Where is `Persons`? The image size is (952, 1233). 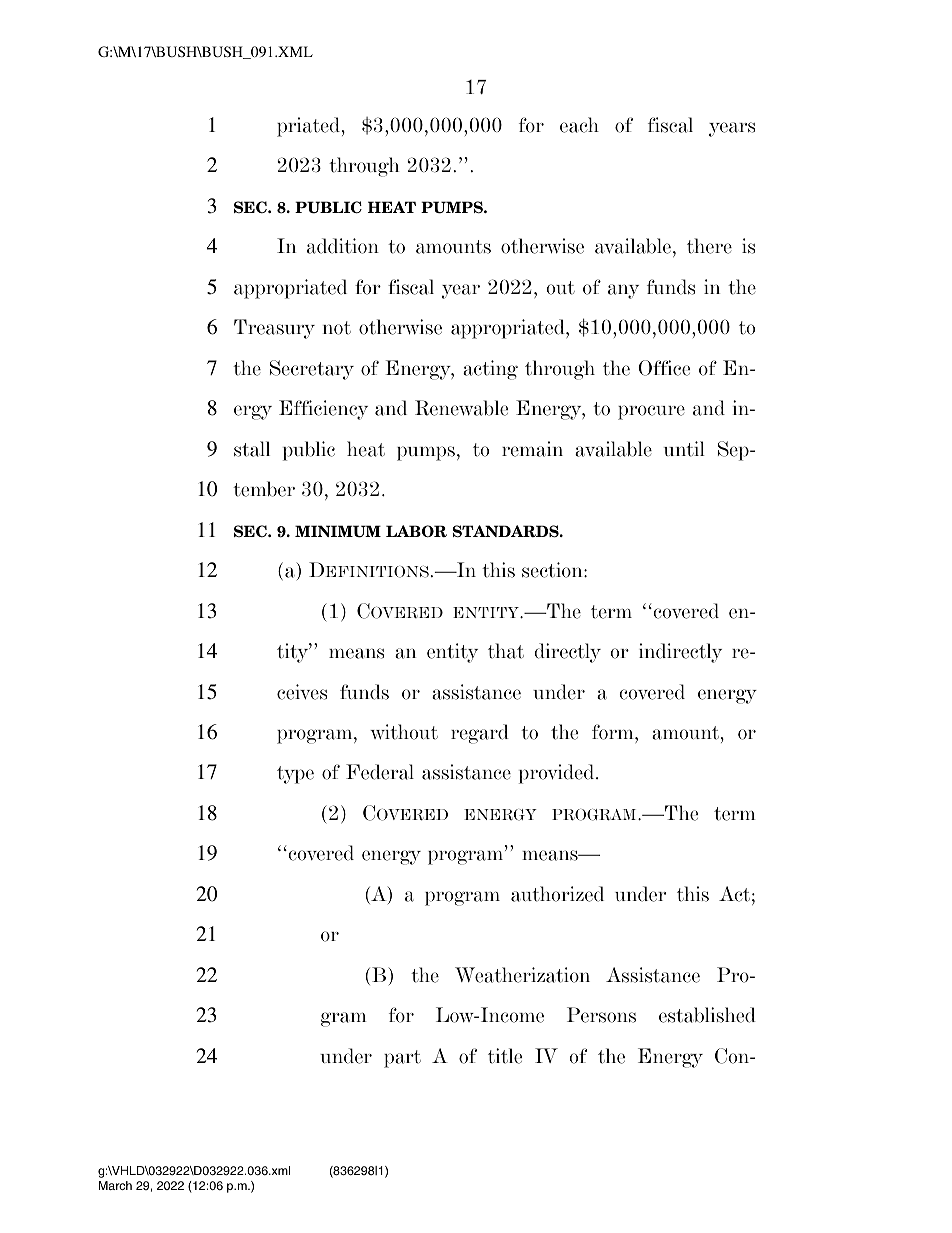 Persons is located at coordinates (601, 1015).
